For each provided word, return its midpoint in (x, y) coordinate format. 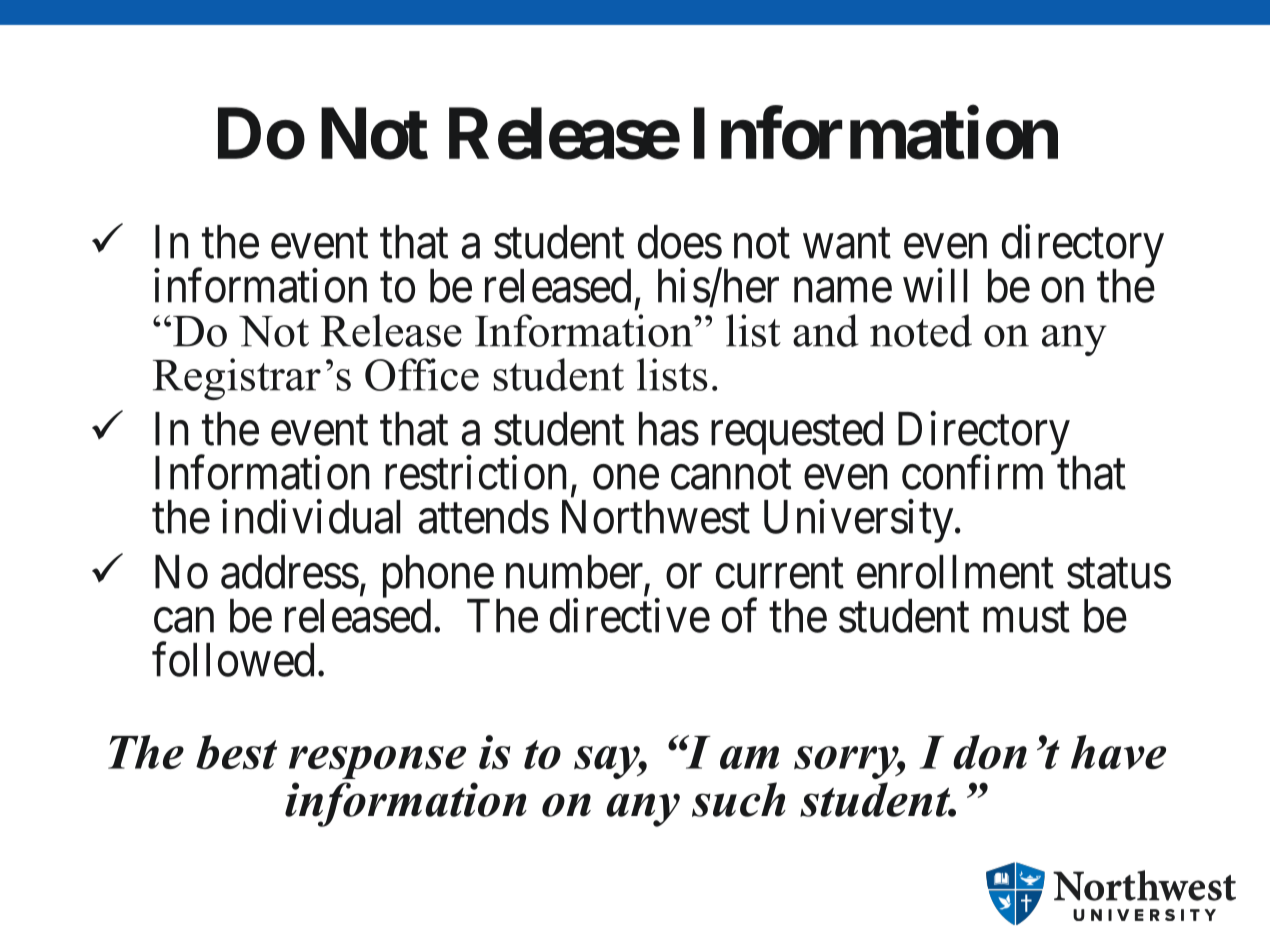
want (847, 244)
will (935, 285)
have (1118, 752)
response (377, 762)
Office (422, 374)
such (739, 799)
